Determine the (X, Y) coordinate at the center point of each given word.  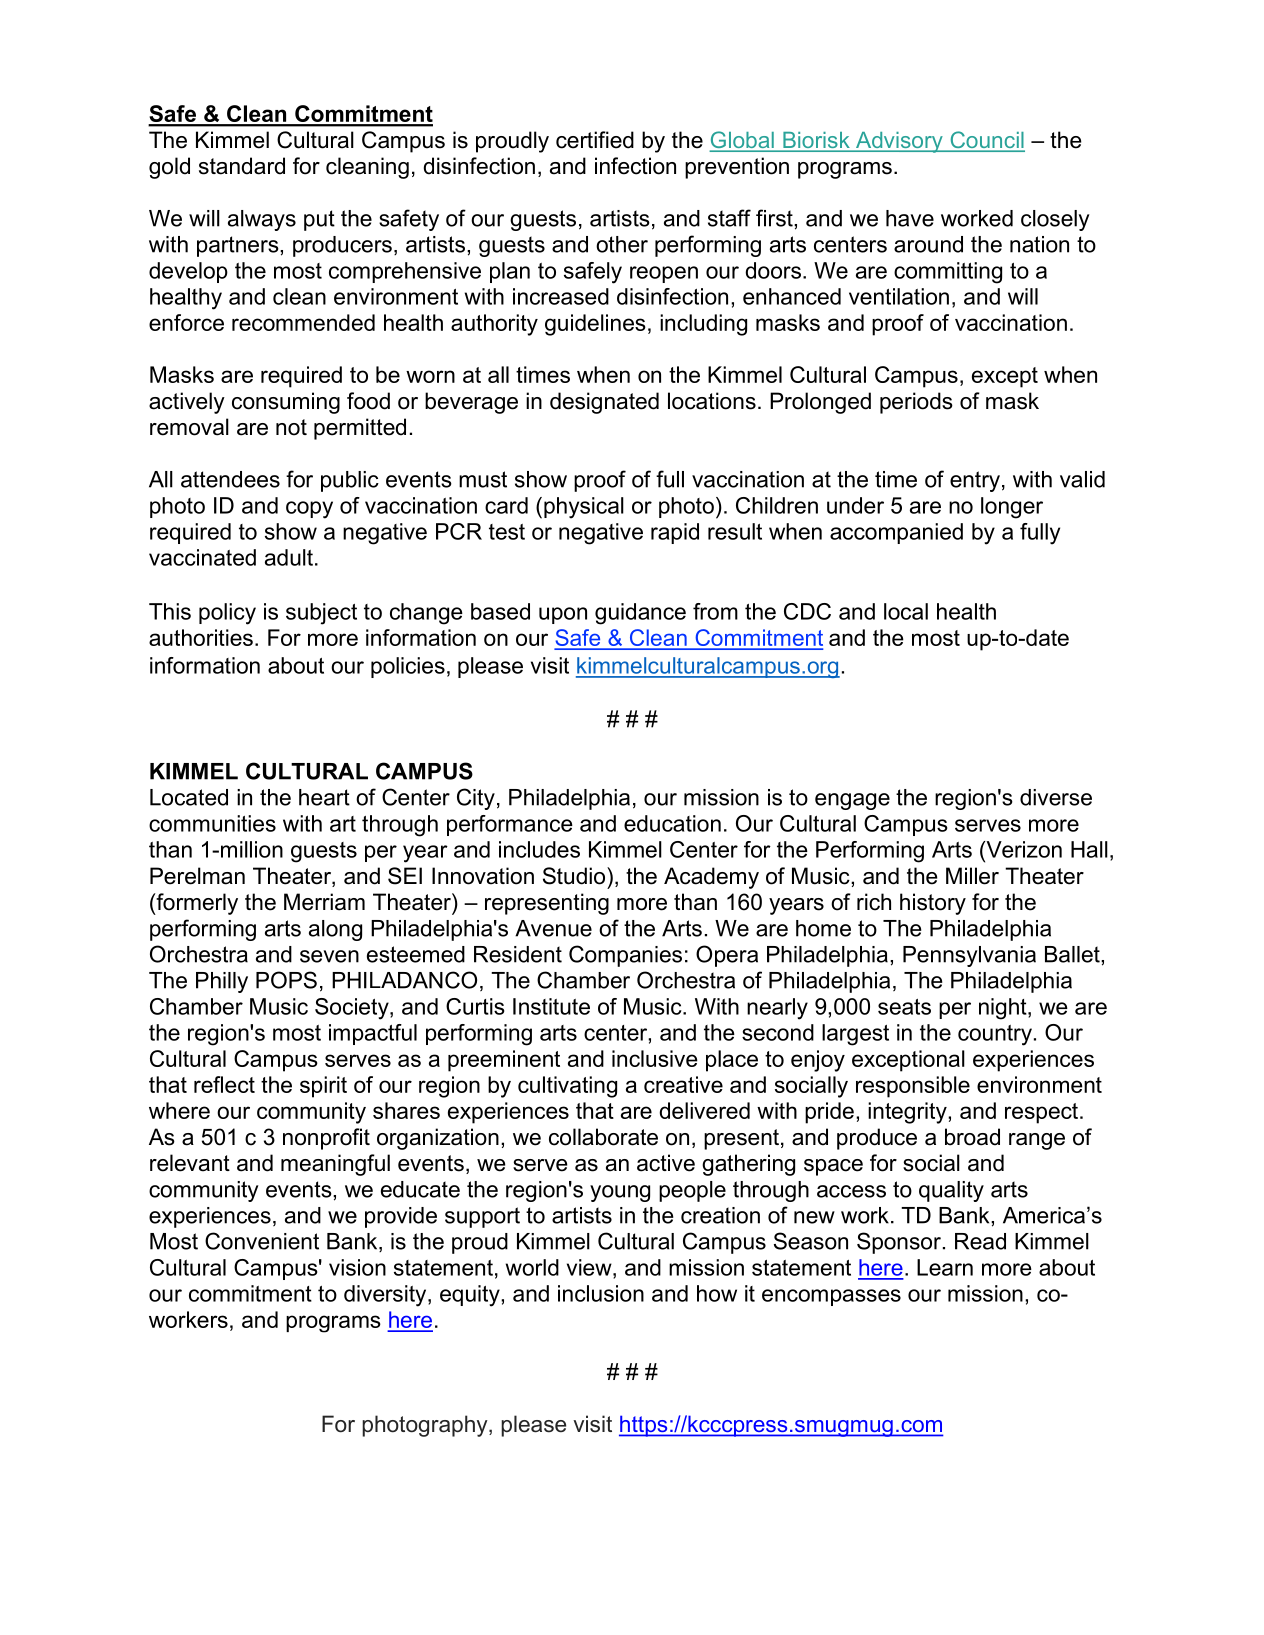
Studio (575, 876)
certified (595, 140)
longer (1012, 508)
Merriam (324, 902)
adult (289, 557)
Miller (972, 876)
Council (986, 141)
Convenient (262, 1241)
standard (242, 166)
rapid (675, 533)
